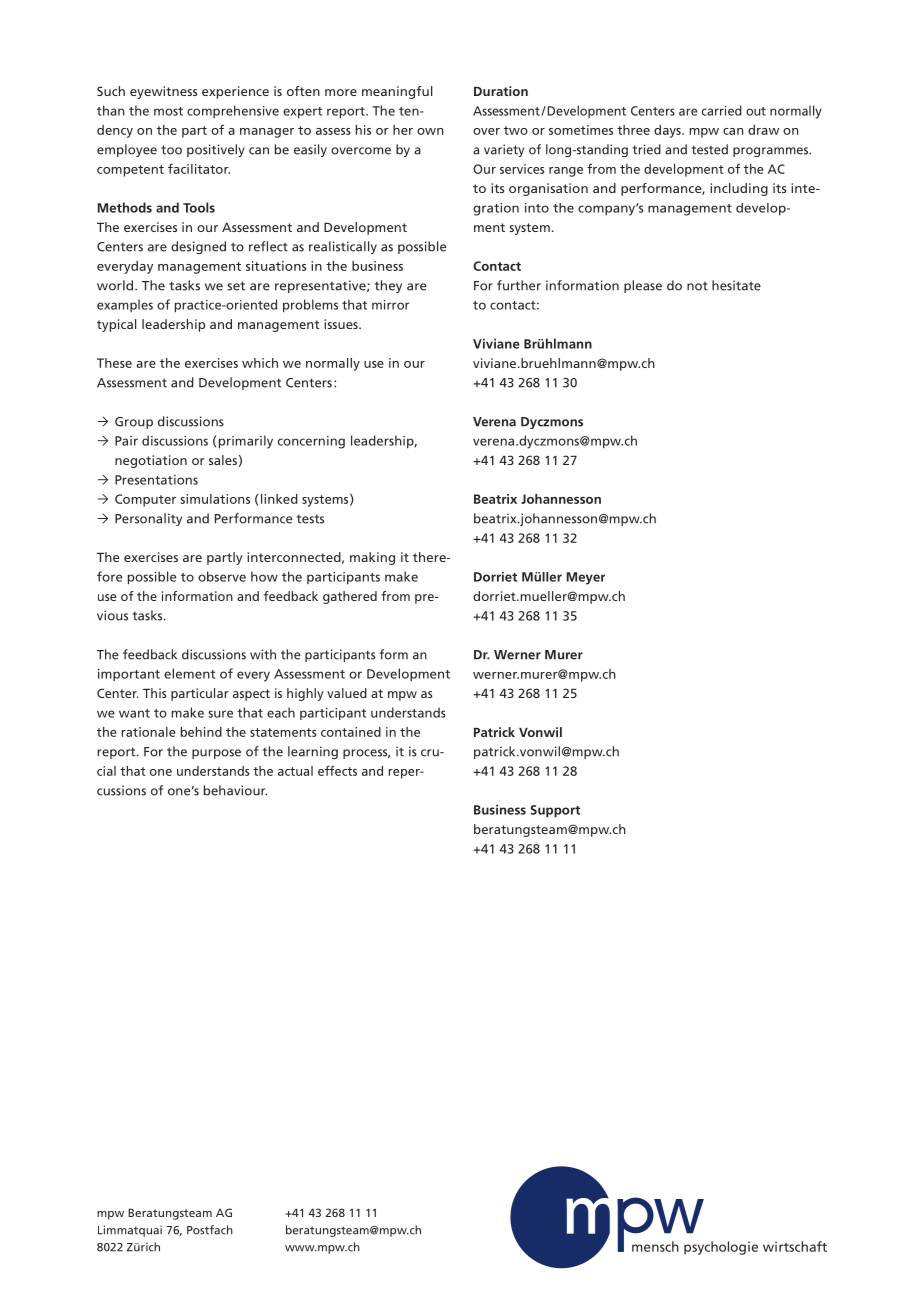 This screenshot has width=924, height=1308. Describe the element at coordinates (168, 111) in the screenshot. I see `most` at that location.
